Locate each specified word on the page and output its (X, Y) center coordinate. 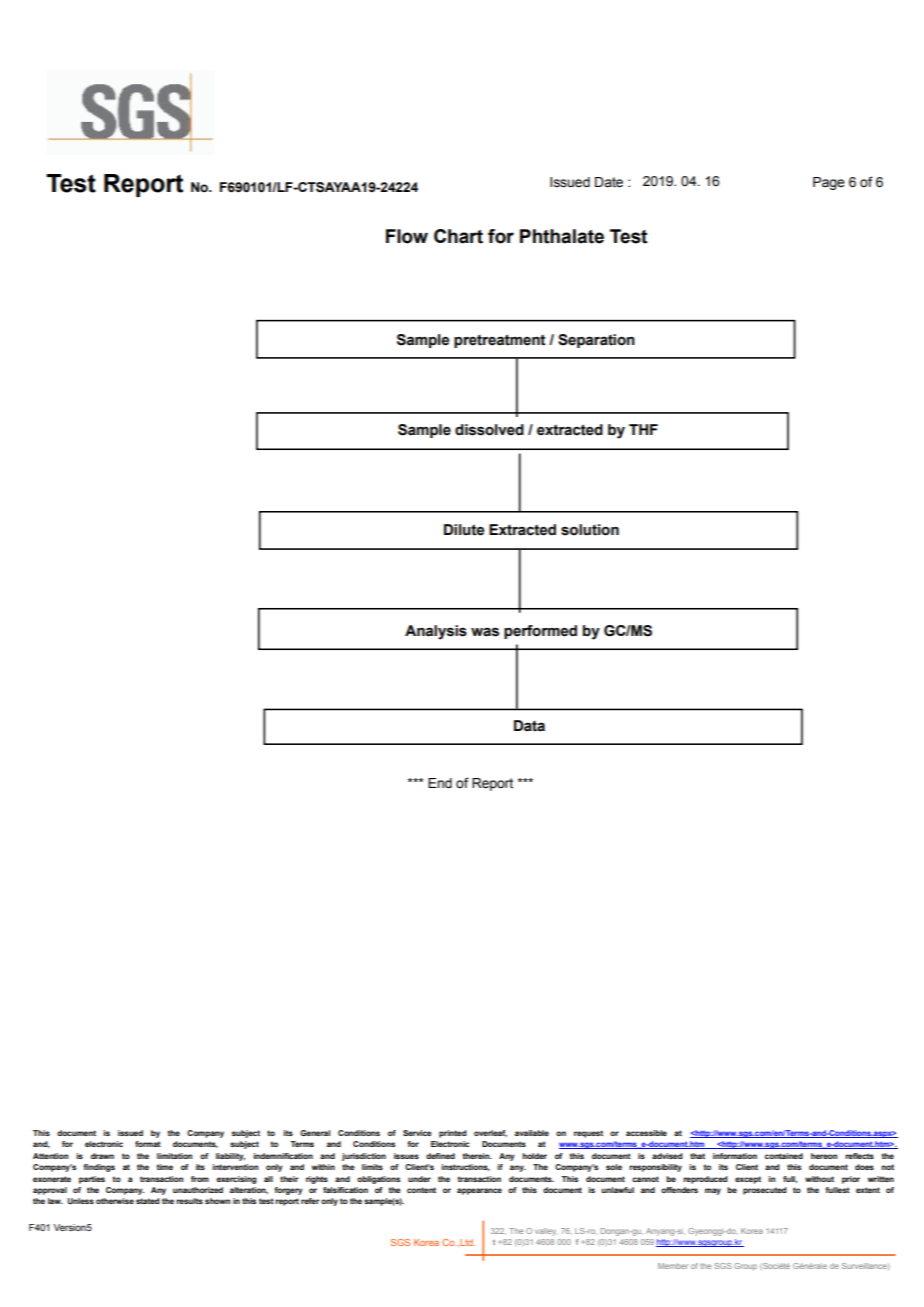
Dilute (464, 530)
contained (784, 1156)
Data (529, 726)
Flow (407, 236)
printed (453, 1134)
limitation (174, 1156)
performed (540, 632)
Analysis (436, 632)
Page (829, 183)
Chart (458, 236)
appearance (479, 1191)
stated (148, 1201)
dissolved (489, 430)
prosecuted (765, 1191)
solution (590, 530)
